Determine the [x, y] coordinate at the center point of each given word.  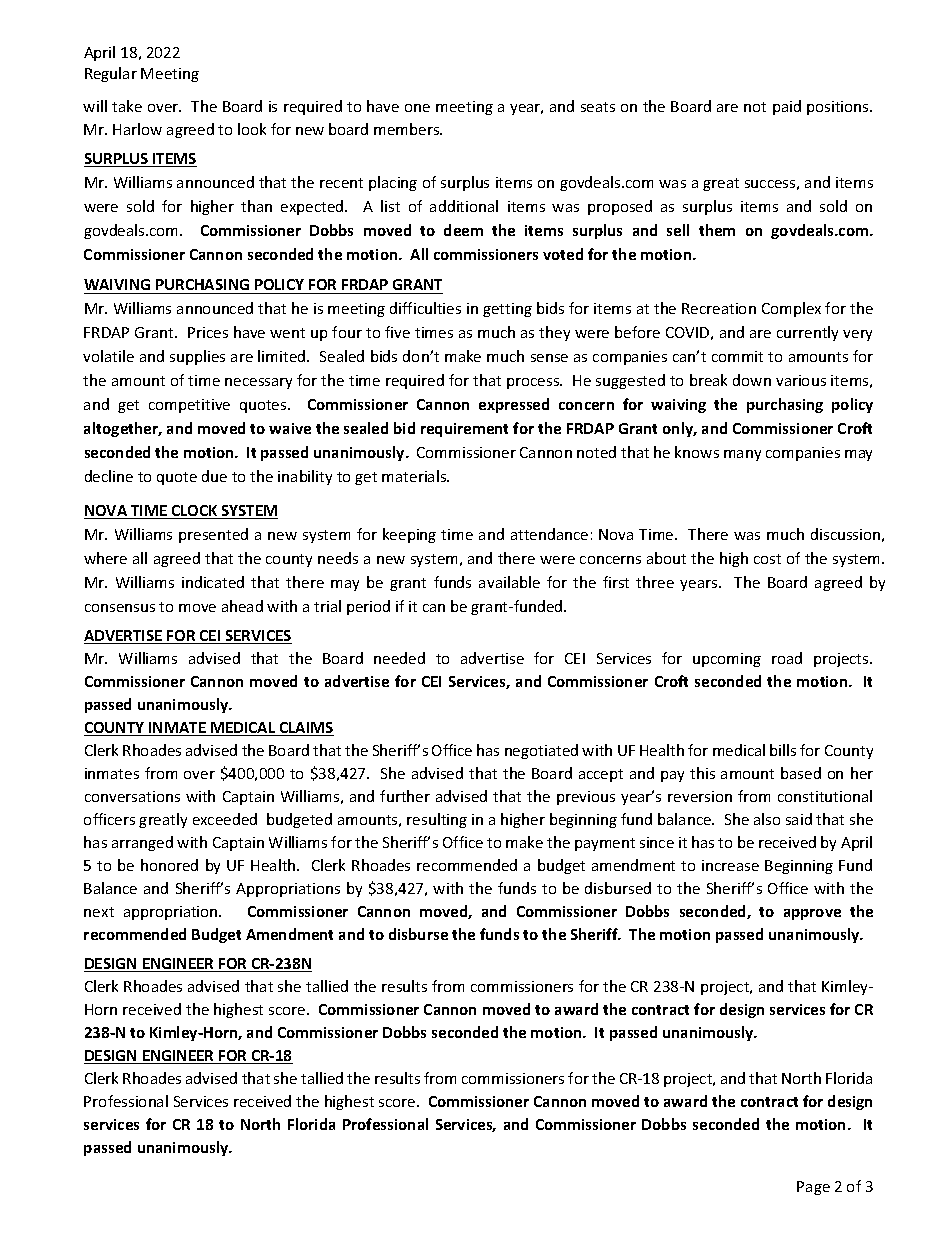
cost [767, 559]
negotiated [541, 751]
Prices [208, 332]
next [99, 912]
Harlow [137, 129]
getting [507, 310]
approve [812, 914]
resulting [437, 820]
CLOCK [195, 512]
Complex [791, 309]
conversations [132, 796]
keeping [409, 535]
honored [169, 865]
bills [783, 750]
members [408, 129]
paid [787, 107]
